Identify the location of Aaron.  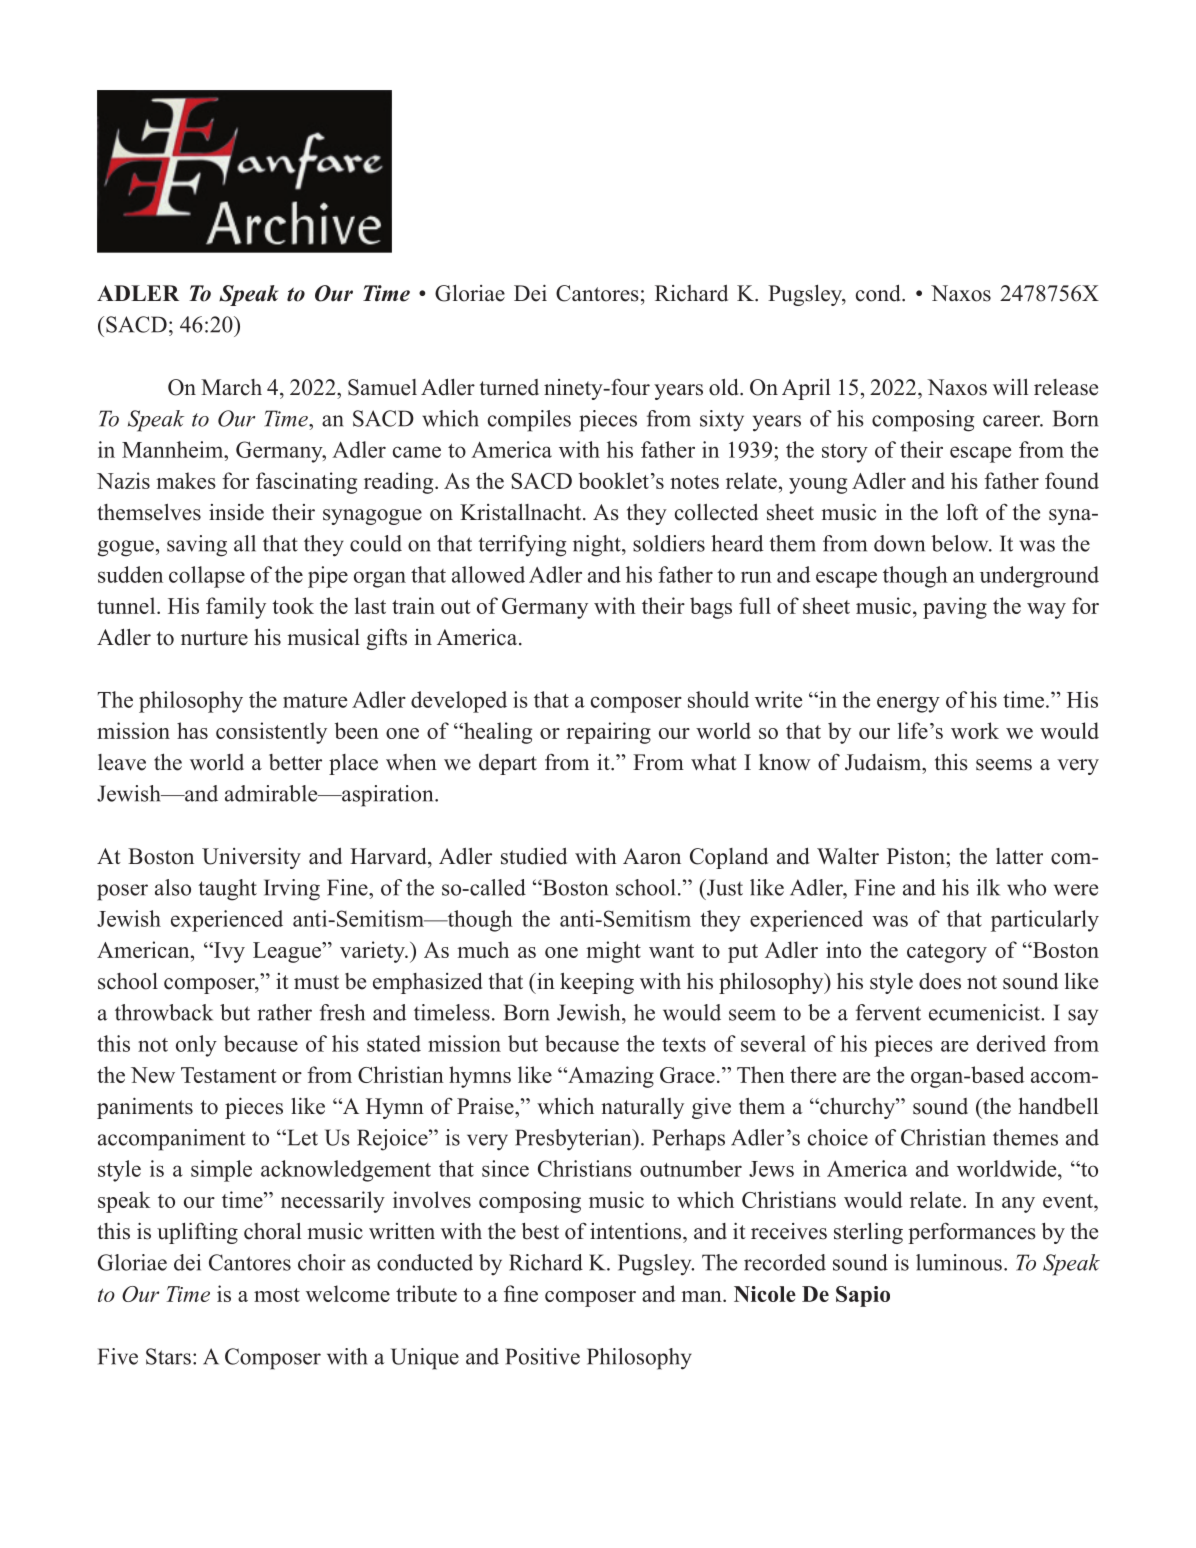
(652, 856).
